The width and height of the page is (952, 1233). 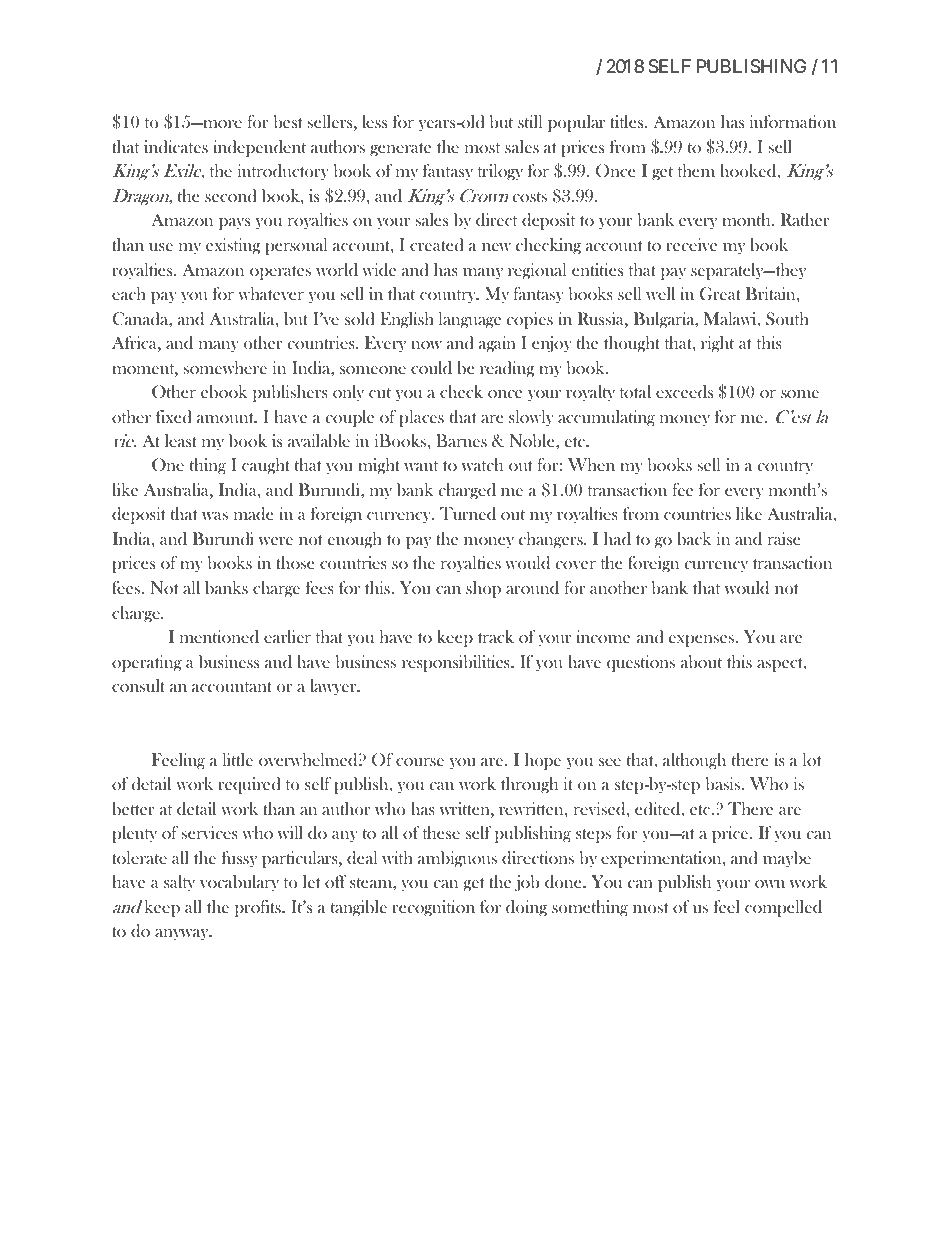 I want to click on amount, so click(x=227, y=418).
